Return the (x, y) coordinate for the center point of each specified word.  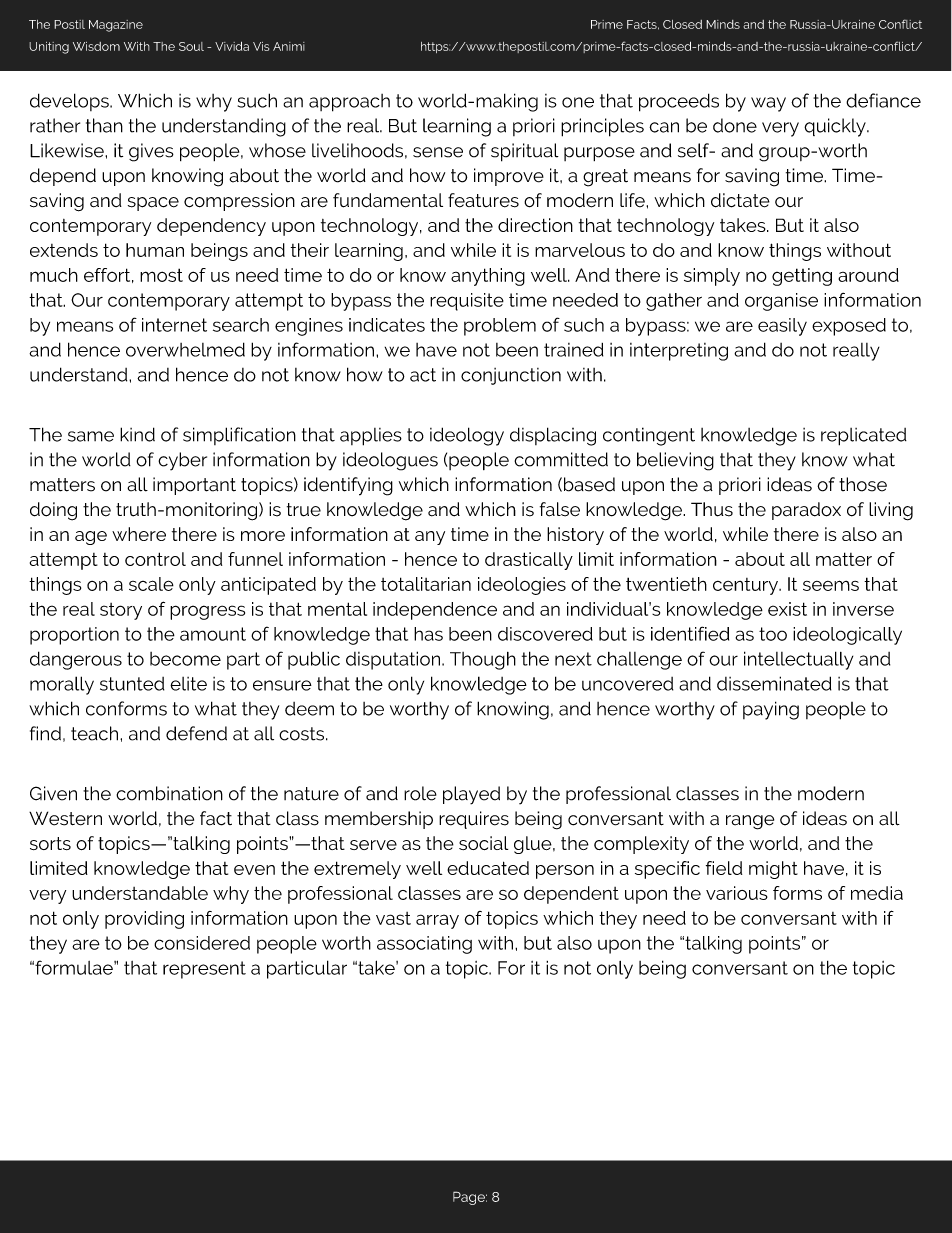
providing (144, 920)
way (768, 104)
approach (349, 103)
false (560, 509)
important (194, 486)
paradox (806, 511)
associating (424, 945)
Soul (191, 46)
